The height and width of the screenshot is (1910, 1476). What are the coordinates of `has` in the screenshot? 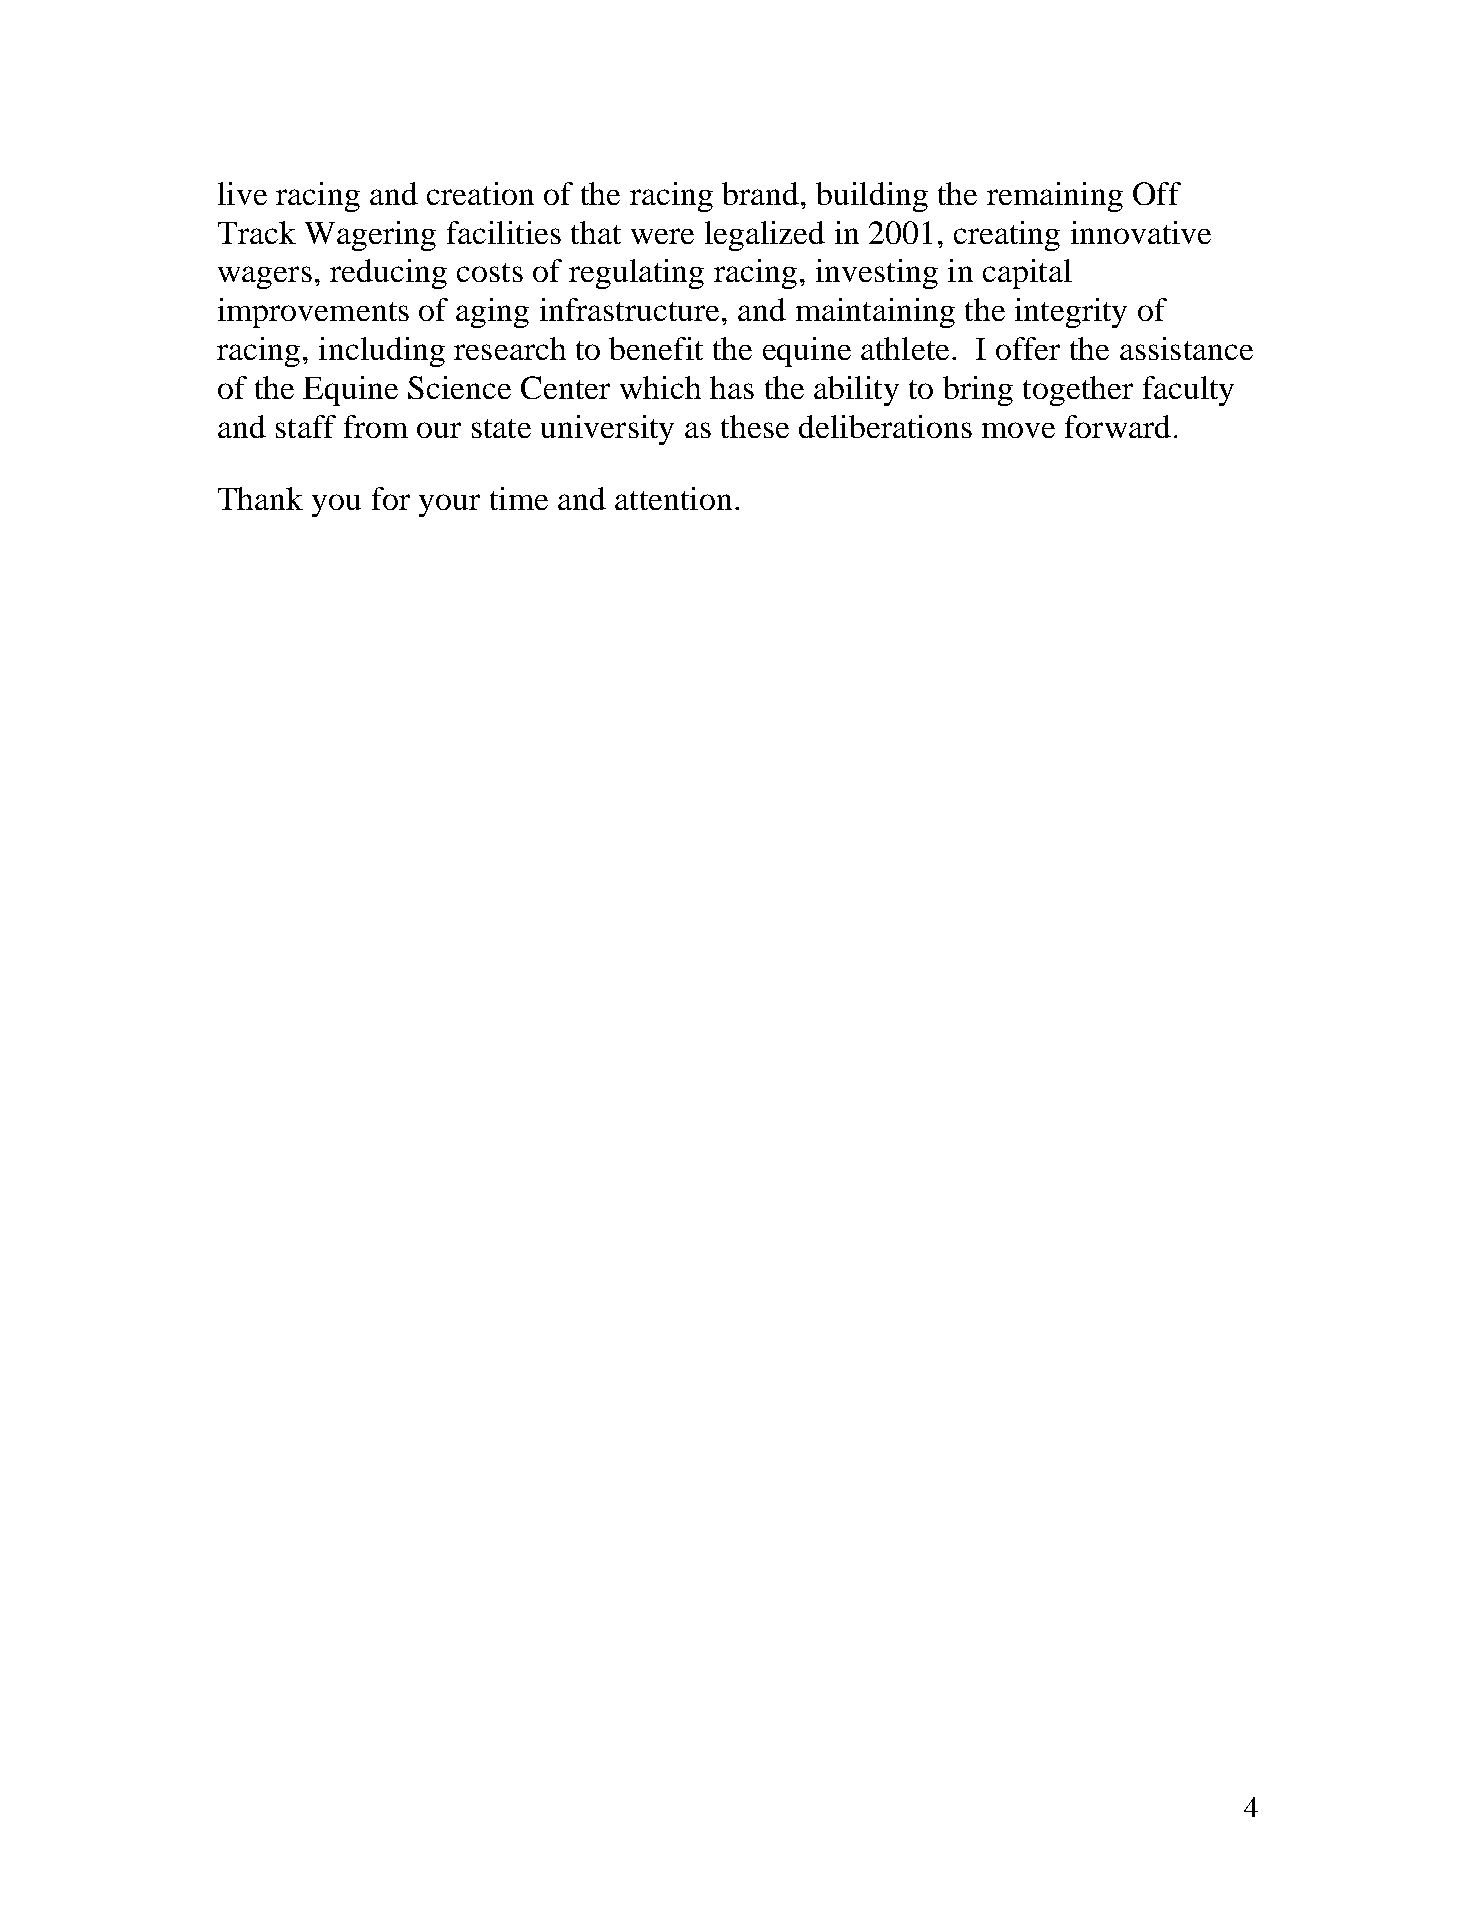 It's located at (732, 387).
